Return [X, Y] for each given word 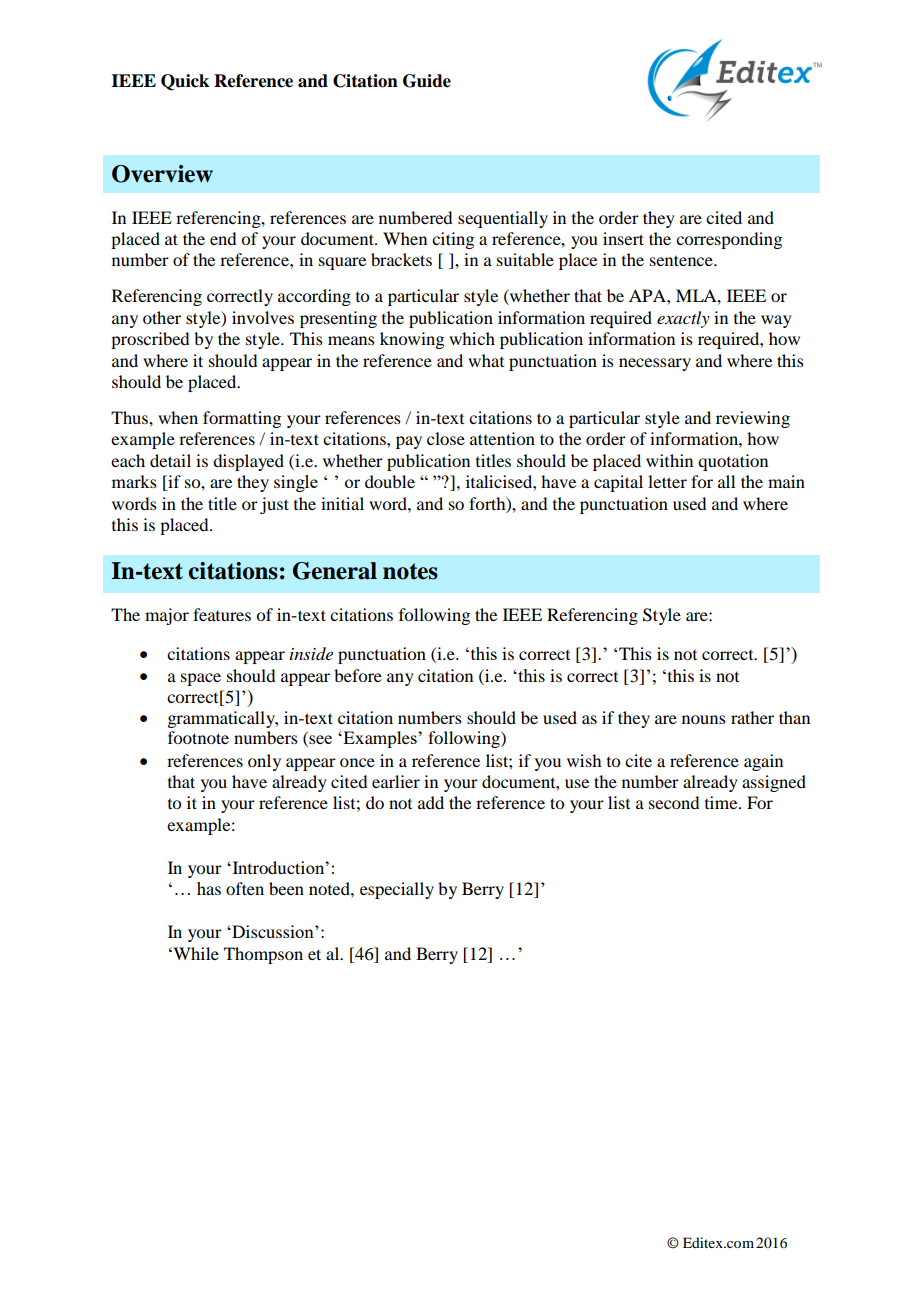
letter [667, 481]
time [722, 802]
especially [397, 890]
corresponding [729, 240]
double [390, 481]
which [472, 338]
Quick [185, 82]
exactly [683, 319]
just [274, 505]
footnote [198, 737]
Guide [427, 81]
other [162, 317]
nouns [704, 719]
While [195, 953]
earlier [396, 781]
